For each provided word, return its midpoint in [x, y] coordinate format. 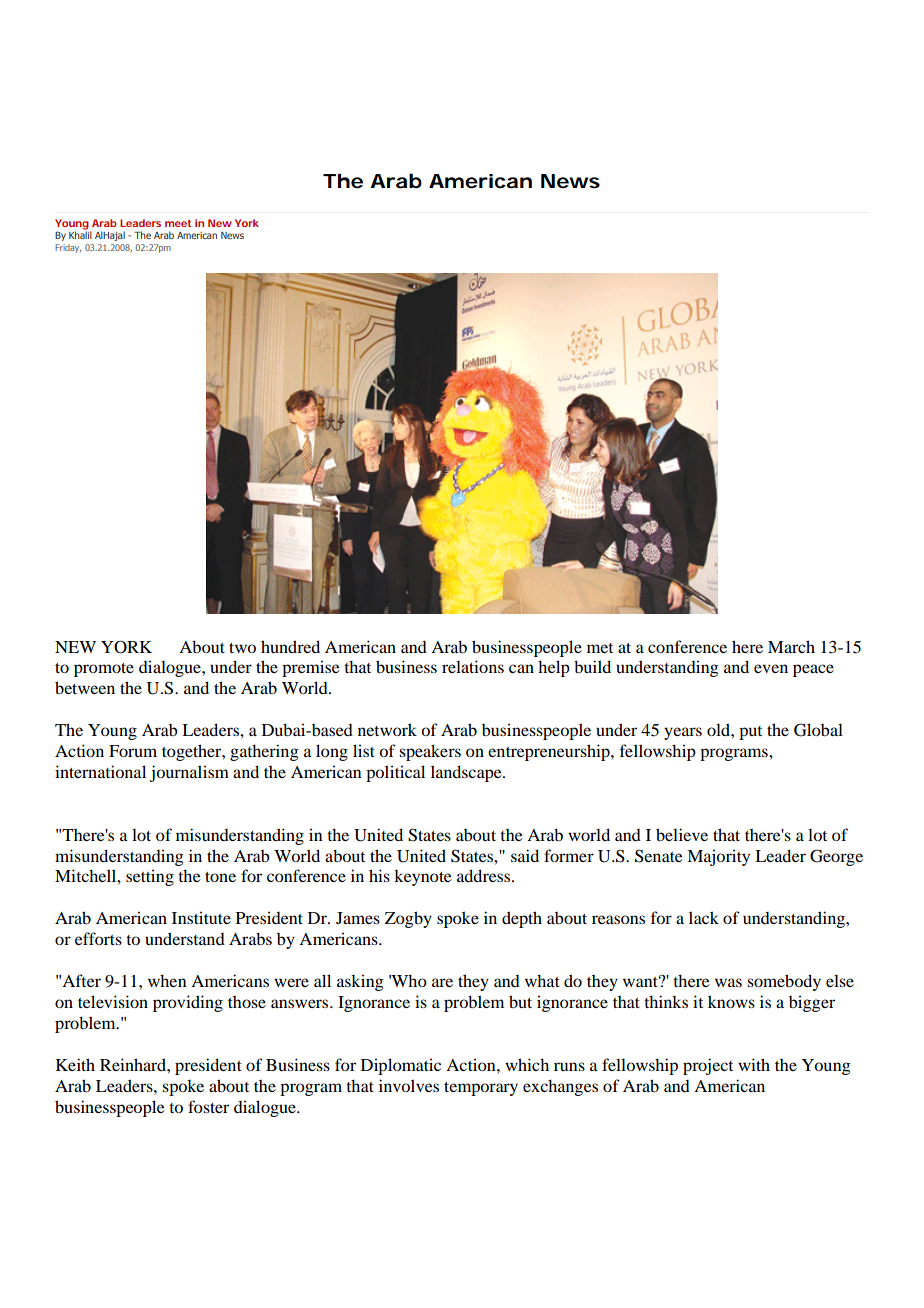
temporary [481, 1089]
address [485, 875]
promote [104, 670]
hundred [290, 646]
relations [473, 666]
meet [178, 223]
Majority [718, 857]
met [600, 648]
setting [150, 877]
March [791, 646]
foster [208, 1106]
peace [813, 670]
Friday [68, 248]
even [771, 668]
